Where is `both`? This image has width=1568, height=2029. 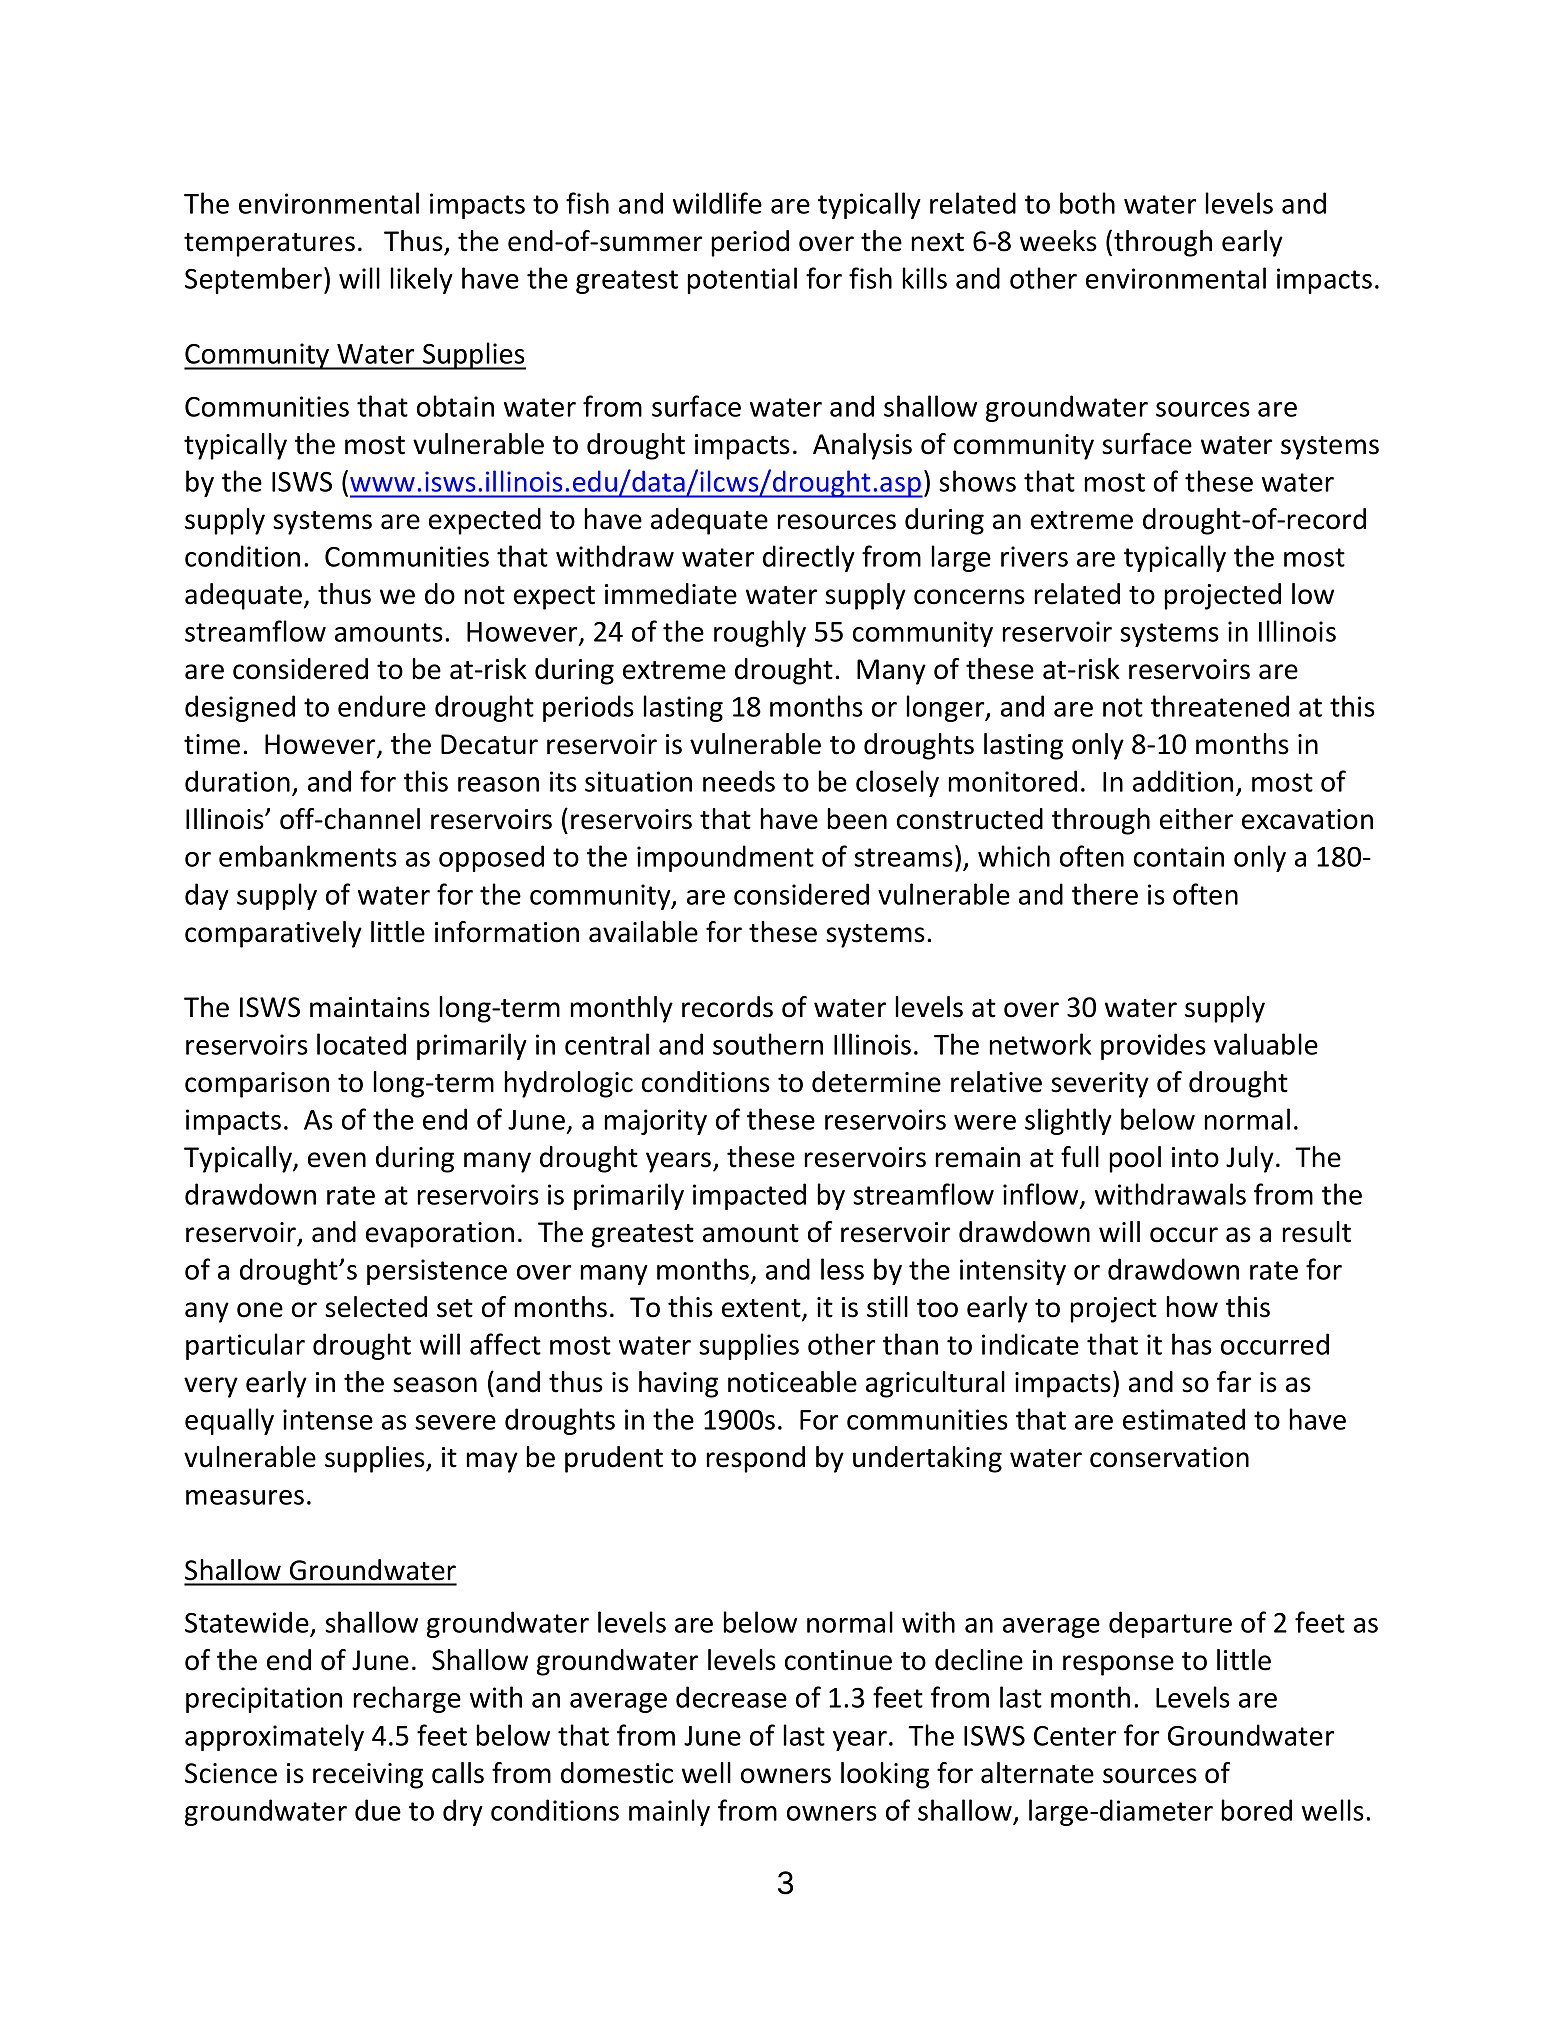 both is located at coordinates (1087, 203).
